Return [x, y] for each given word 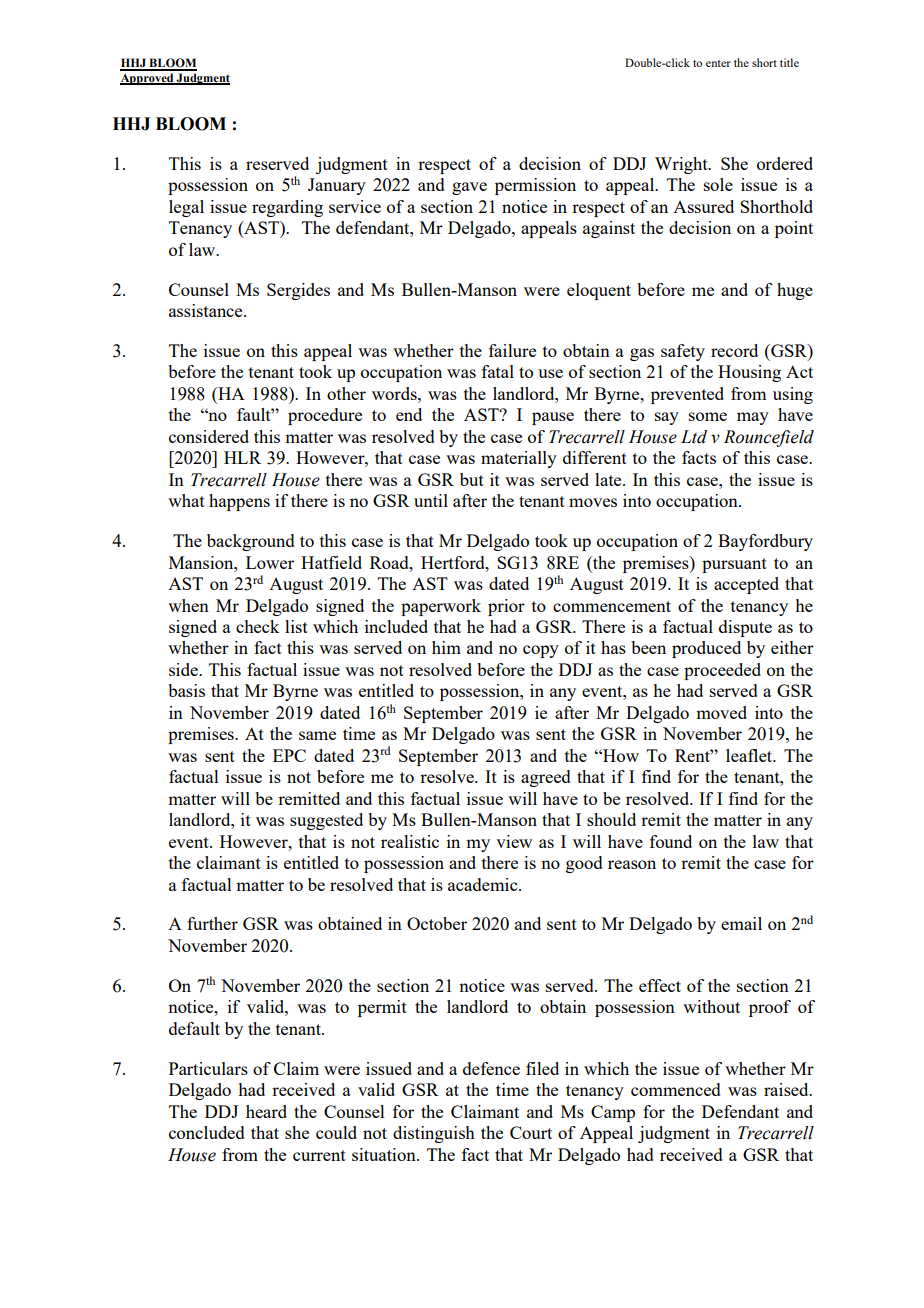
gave [469, 188]
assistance [207, 310]
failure [512, 350]
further [212, 923]
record [734, 350]
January [337, 186]
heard [266, 1111]
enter [718, 63]
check [257, 626]
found [671, 841]
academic [484, 884]
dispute [745, 628]
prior [506, 607]
